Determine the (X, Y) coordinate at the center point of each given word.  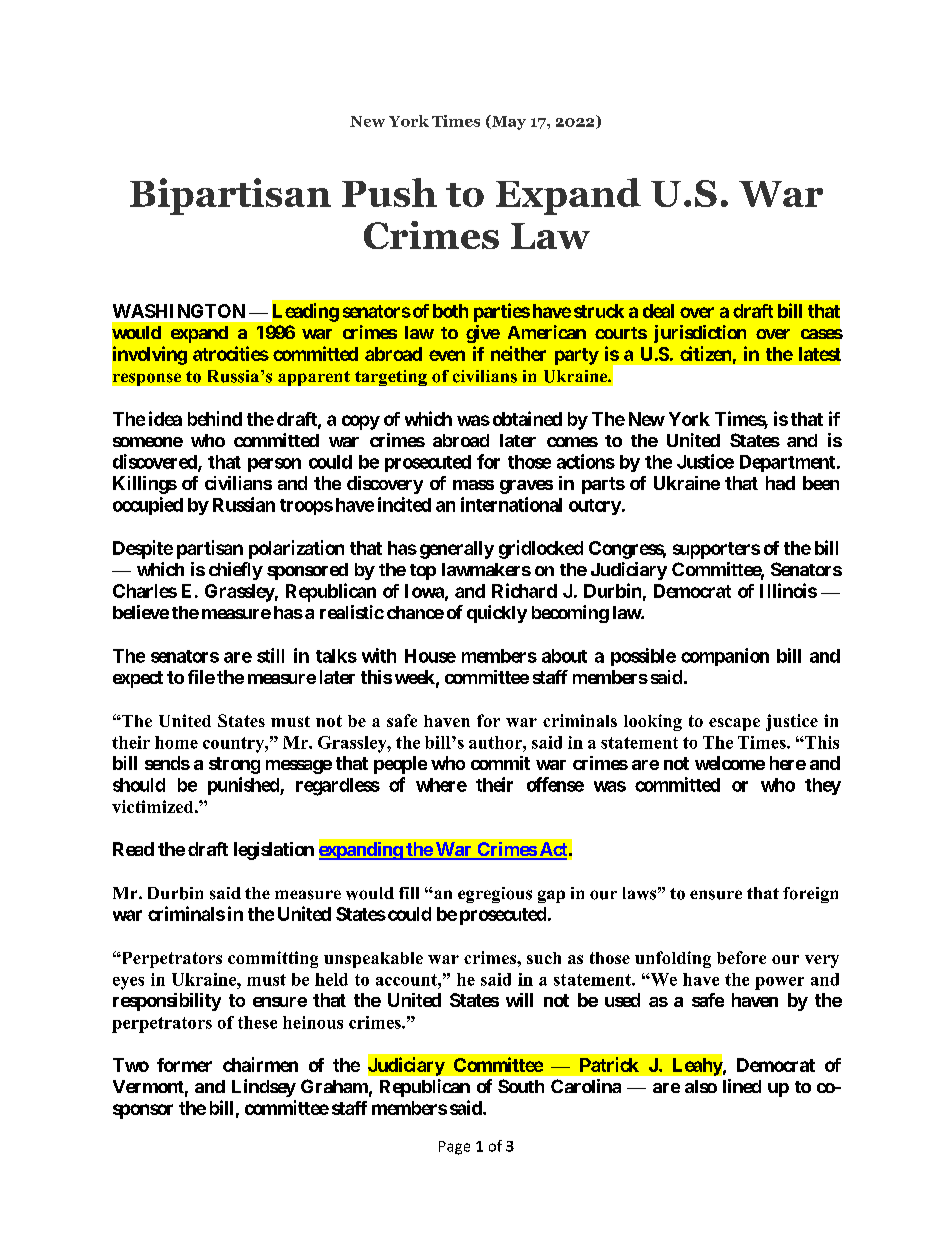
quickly (497, 614)
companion (725, 657)
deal (658, 311)
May (508, 122)
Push (389, 192)
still (270, 655)
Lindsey (264, 1088)
